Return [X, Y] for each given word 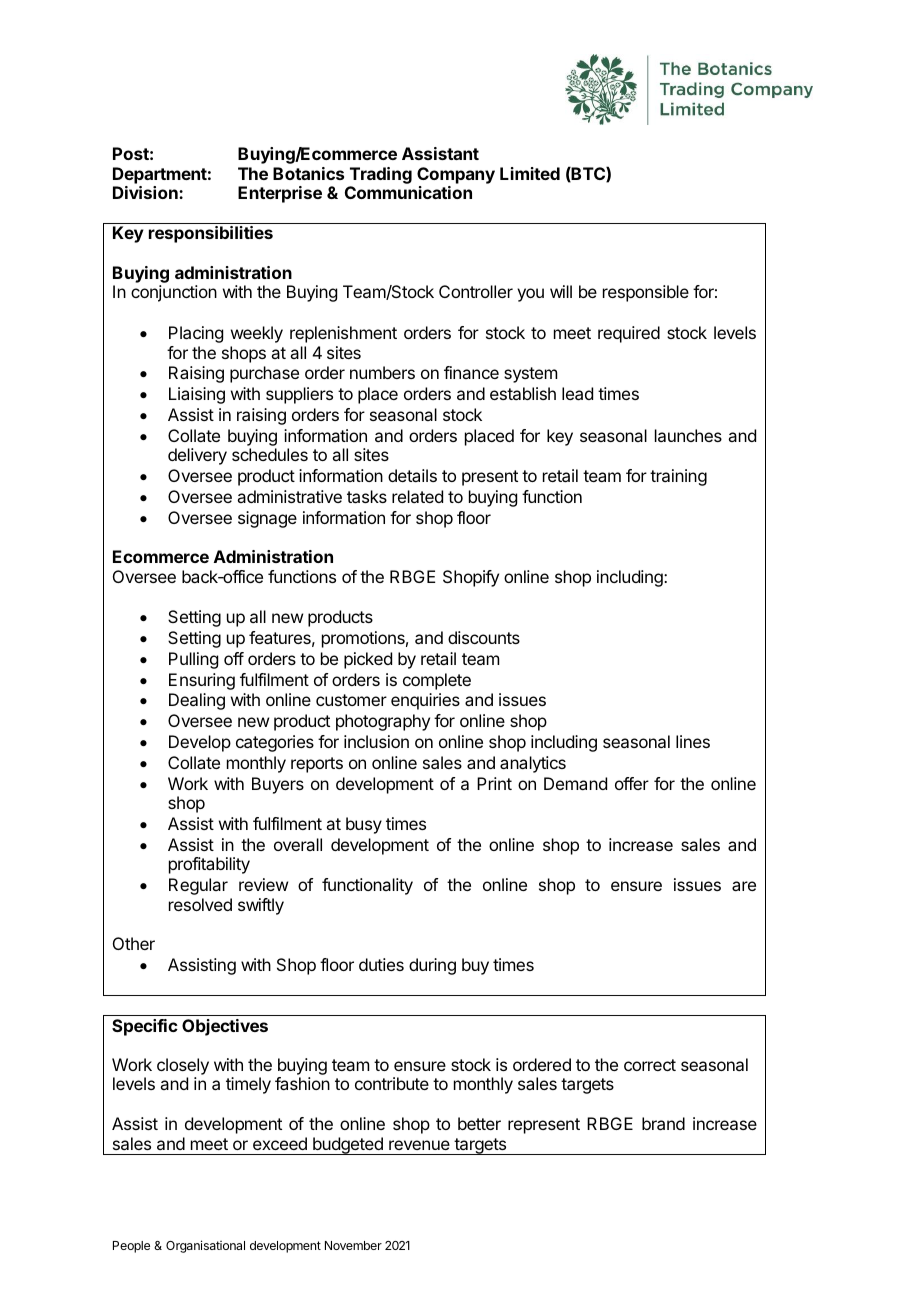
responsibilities [211, 234]
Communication [408, 192]
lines [693, 741]
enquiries [425, 701]
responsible [646, 293]
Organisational [205, 1246]
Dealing [197, 701]
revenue [419, 1145]
